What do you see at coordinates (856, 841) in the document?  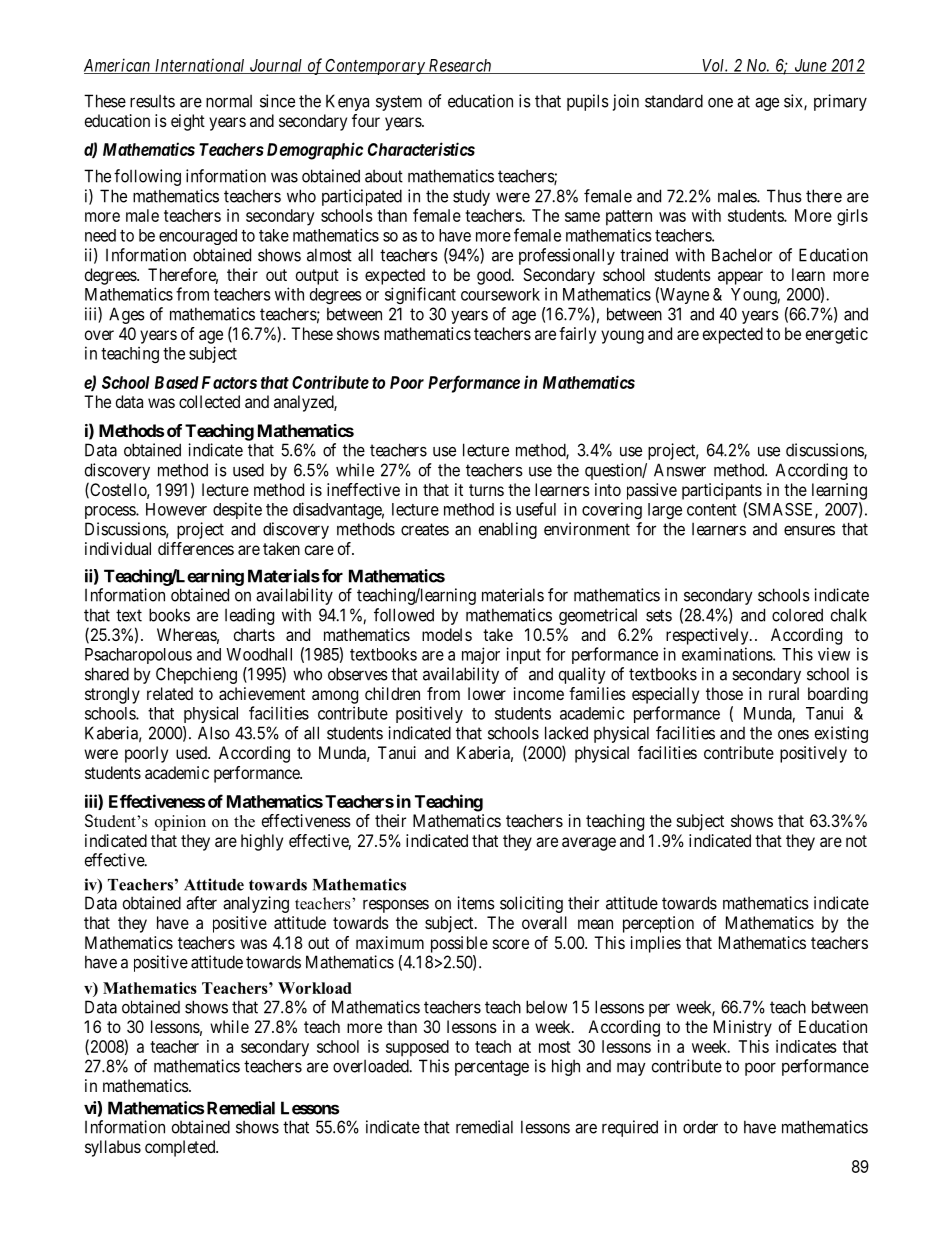 I see `not` at bounding box center [856, 841].
